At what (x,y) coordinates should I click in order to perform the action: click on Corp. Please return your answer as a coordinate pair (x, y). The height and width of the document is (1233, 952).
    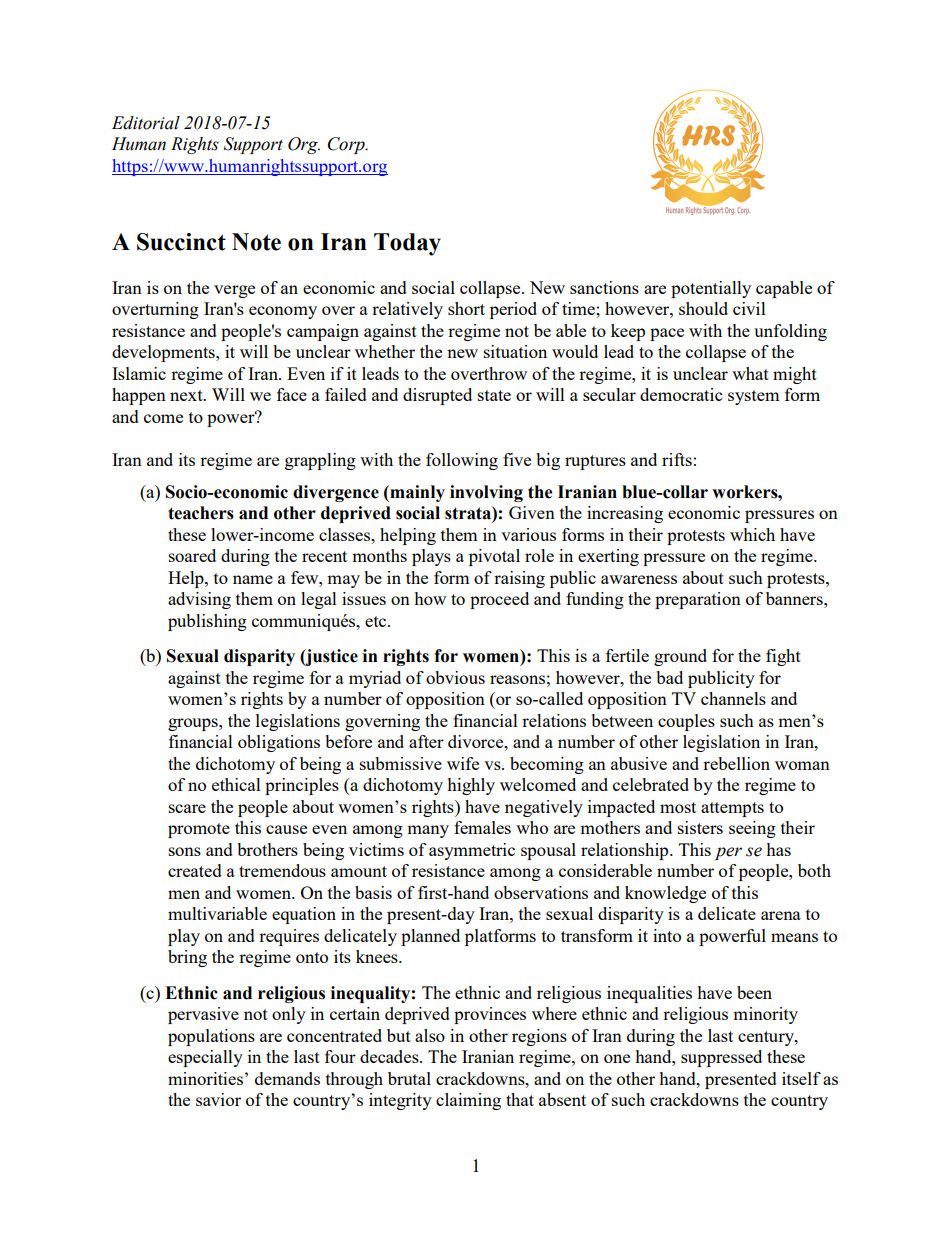
    Looking at the image, I should click on (347, 145).
